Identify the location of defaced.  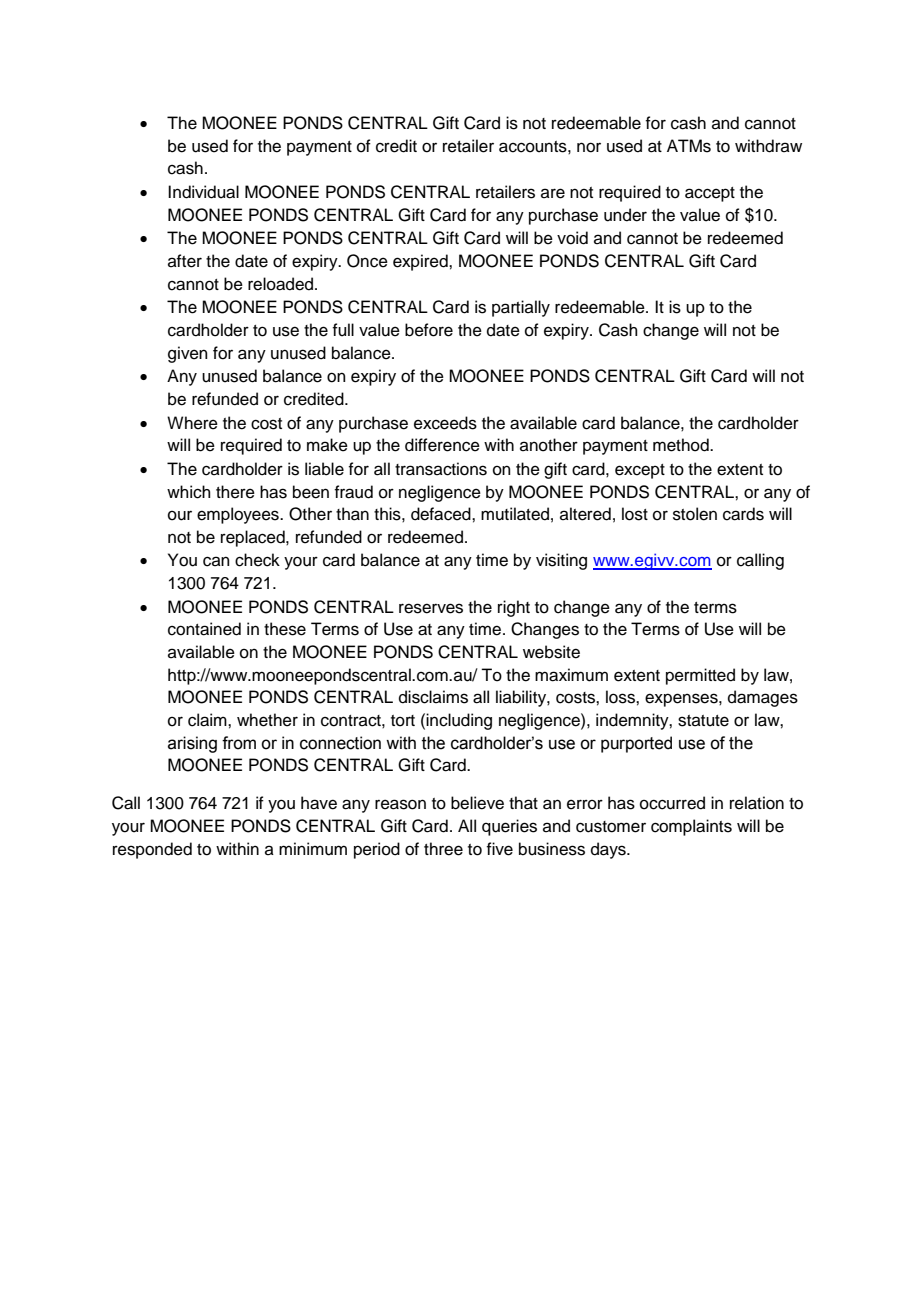
(442, 514).
